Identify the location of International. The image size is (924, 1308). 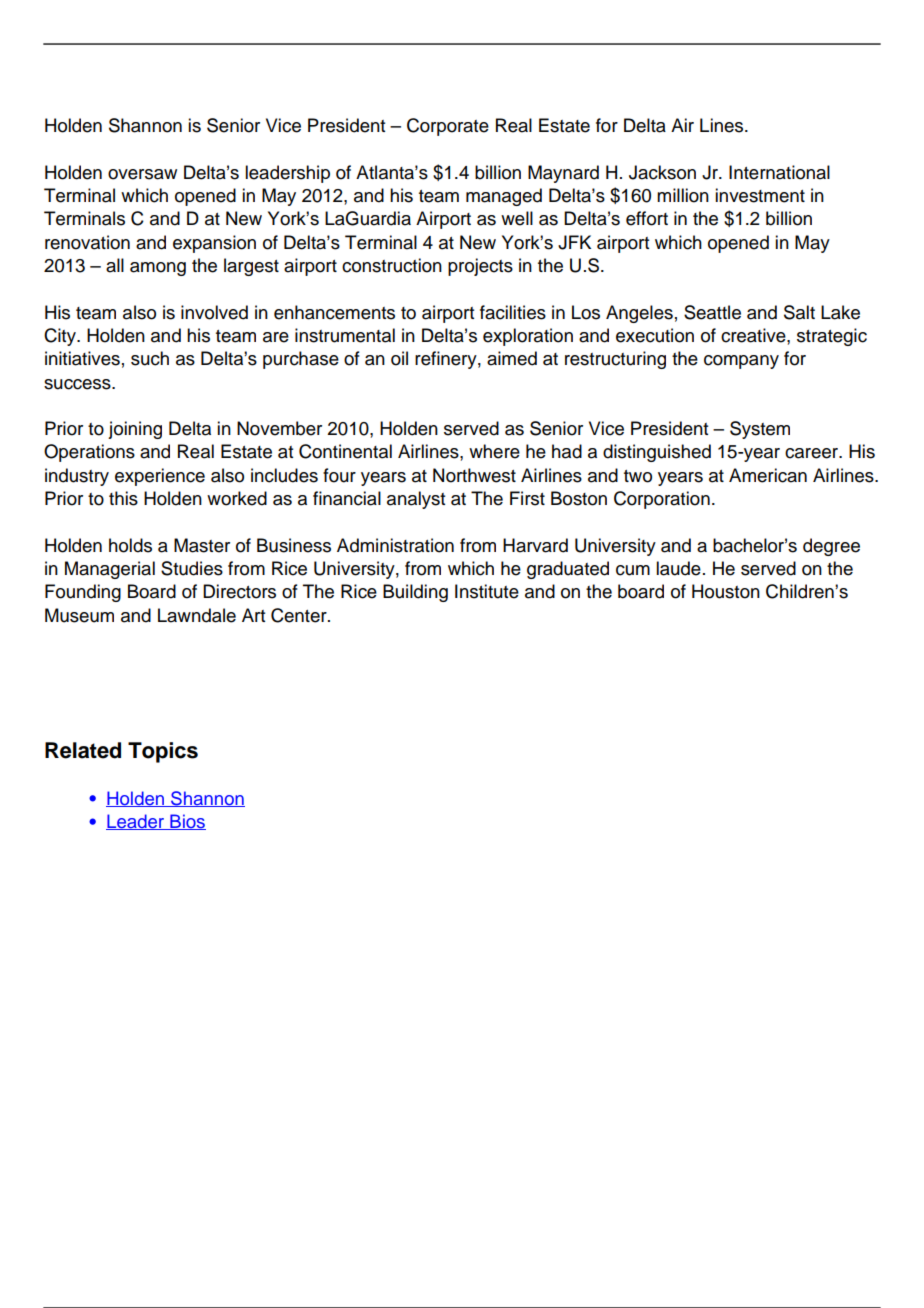
(779, 172).
